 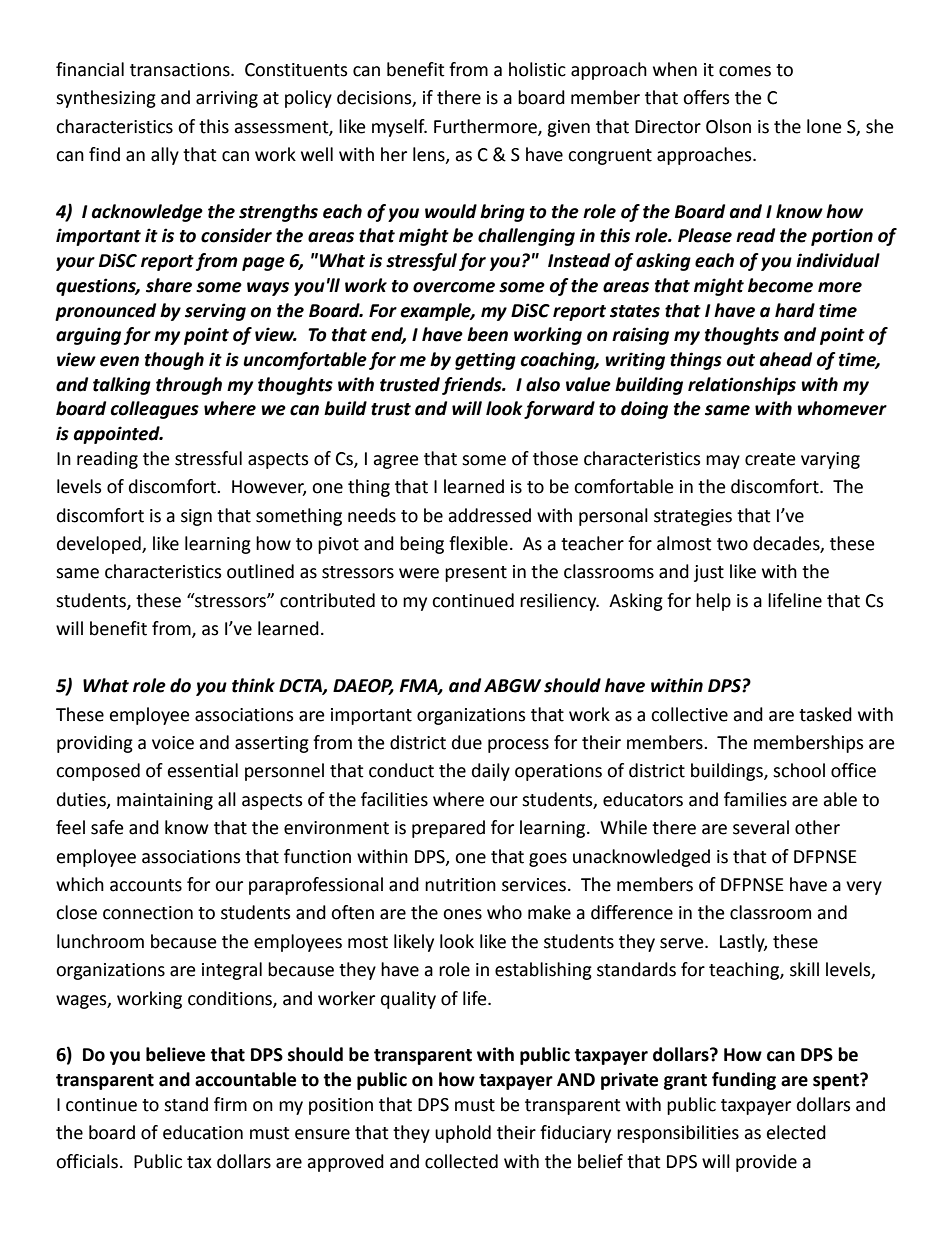 I want to click on those, so click(x=555, y=458).
